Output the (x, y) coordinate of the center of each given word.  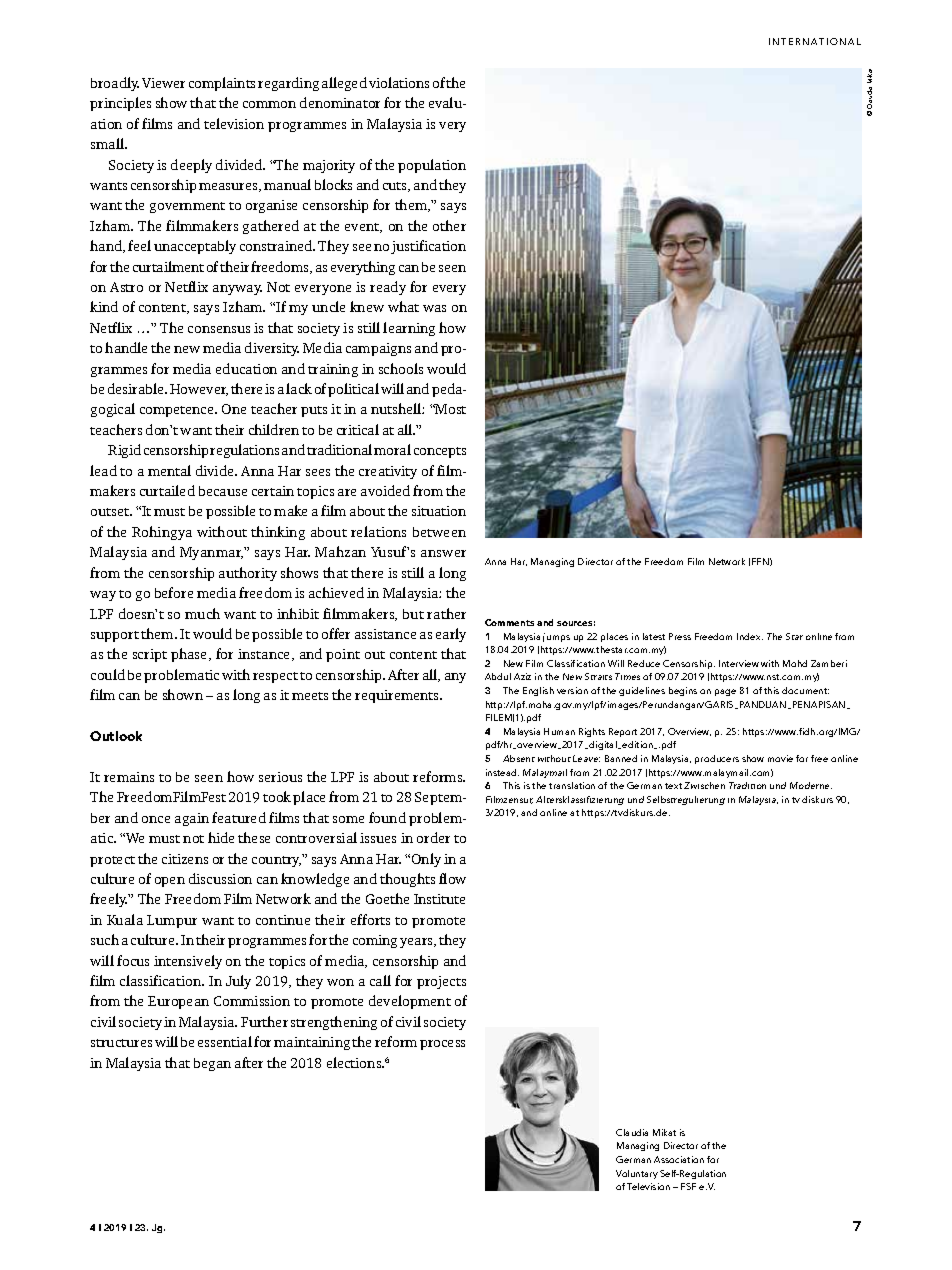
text (673, 786)
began (212, 1064)
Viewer (163, 83)
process (442, 1045)
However (199, 390)
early (451, 635)
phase (190, 655)
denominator (340, 102)
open (170, 882)
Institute (439, 899)
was (434, 308)
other (449, 225)
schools (401, 368)
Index (750, 636)
